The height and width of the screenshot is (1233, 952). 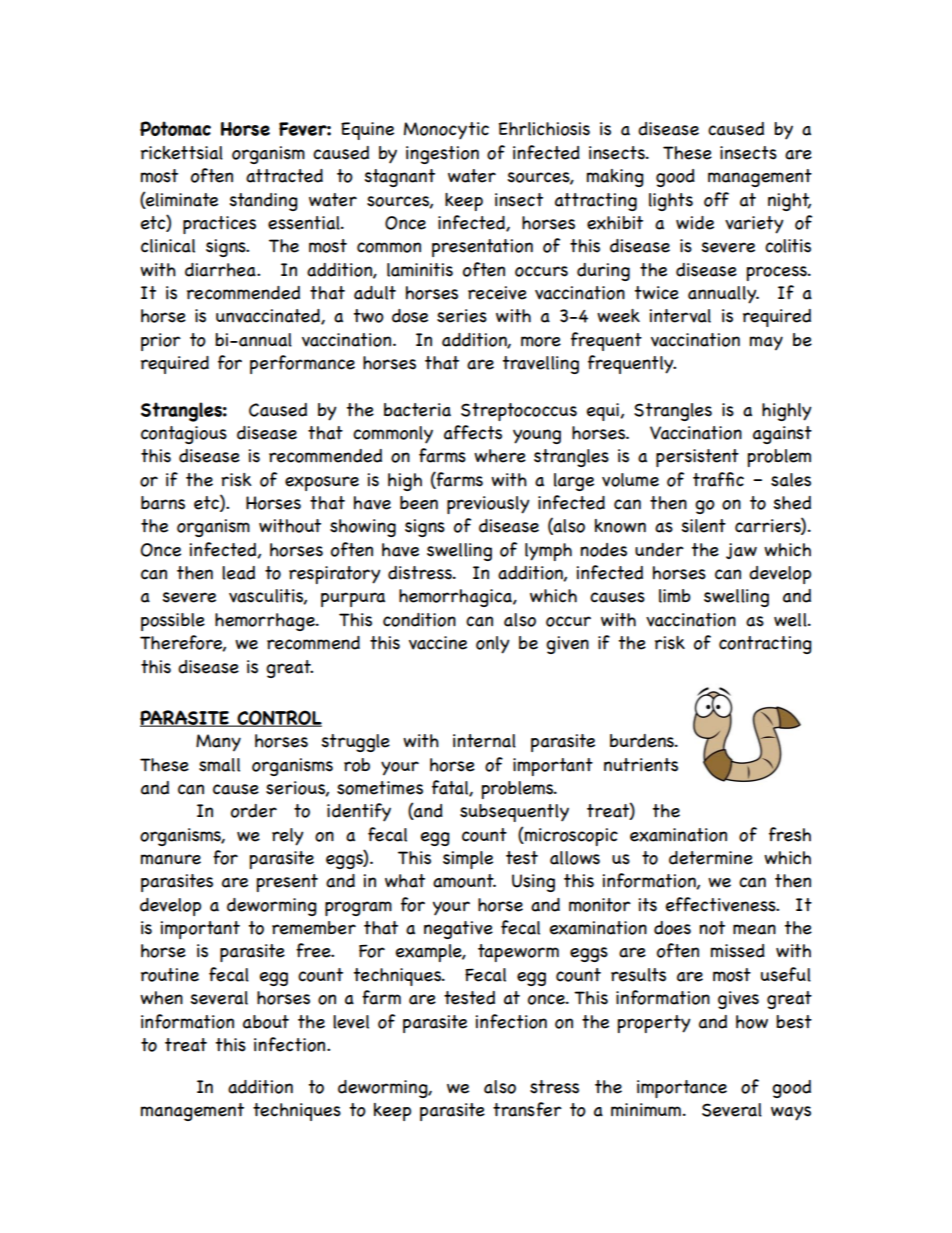 What do you see at coordinates (716, 199) in the screenshot?
I see `off` at bounding box center [716, 199].
